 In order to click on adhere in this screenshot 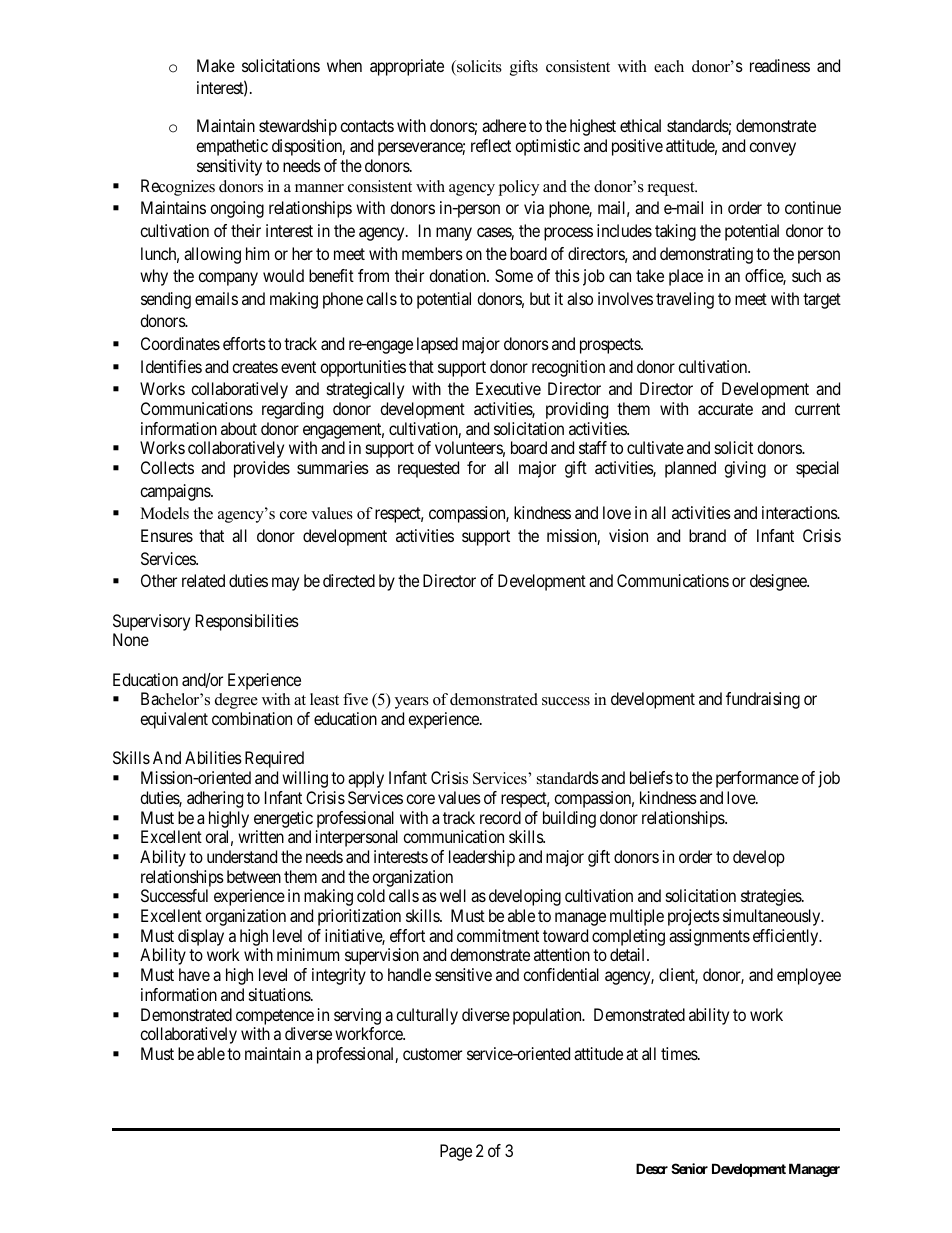, I will do `click(504, 125)`.
